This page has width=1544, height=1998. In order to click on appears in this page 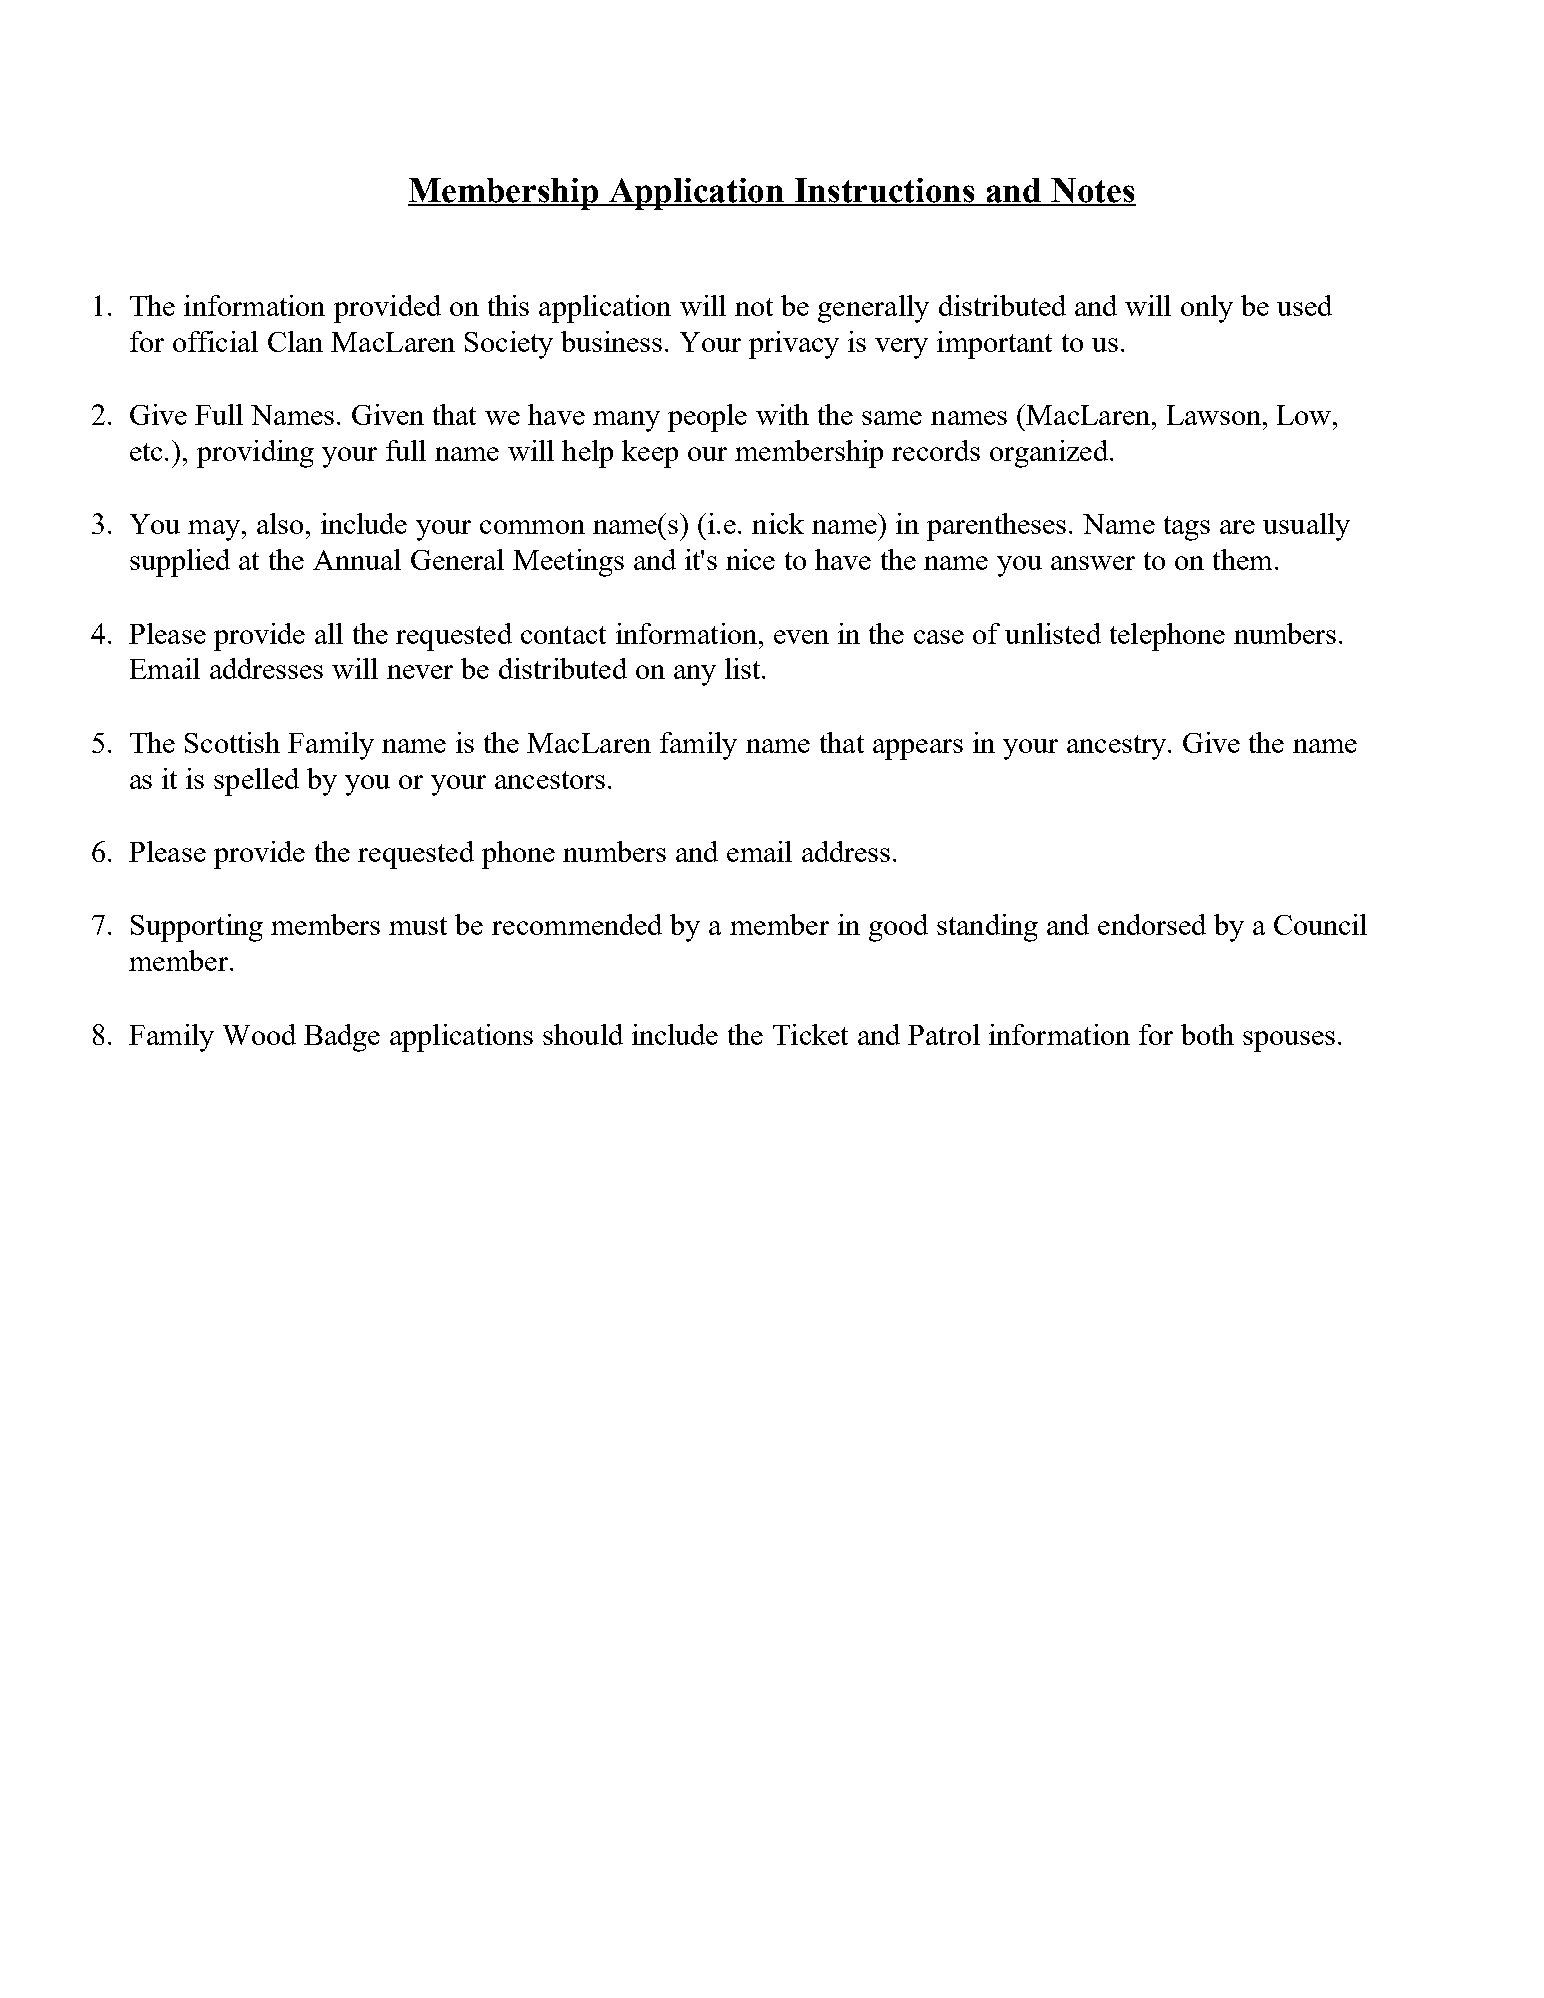, I will do `click(918, 749)`.
